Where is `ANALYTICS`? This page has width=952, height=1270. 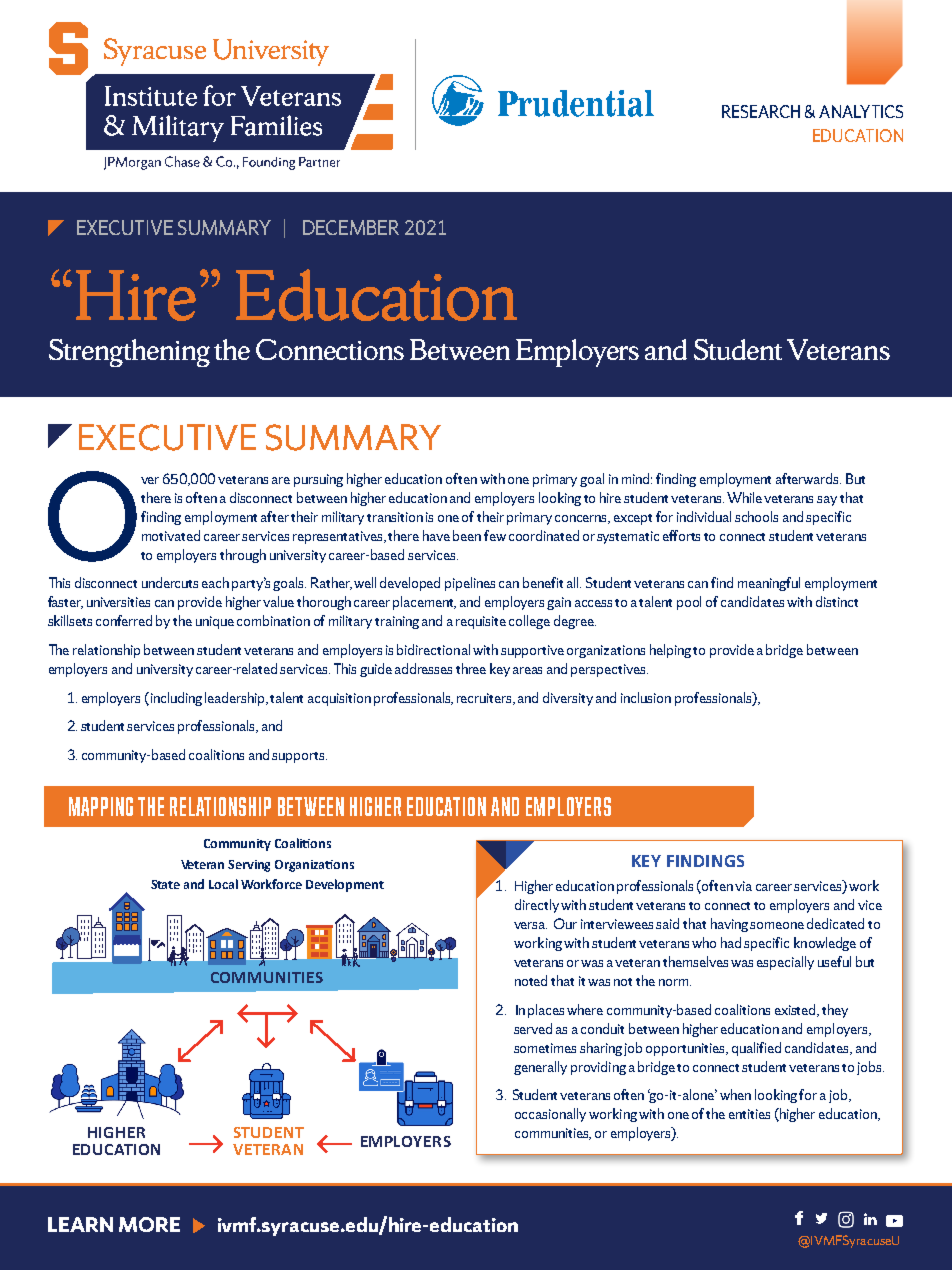
ANALYTICS is located at coordinates (861, 111).
